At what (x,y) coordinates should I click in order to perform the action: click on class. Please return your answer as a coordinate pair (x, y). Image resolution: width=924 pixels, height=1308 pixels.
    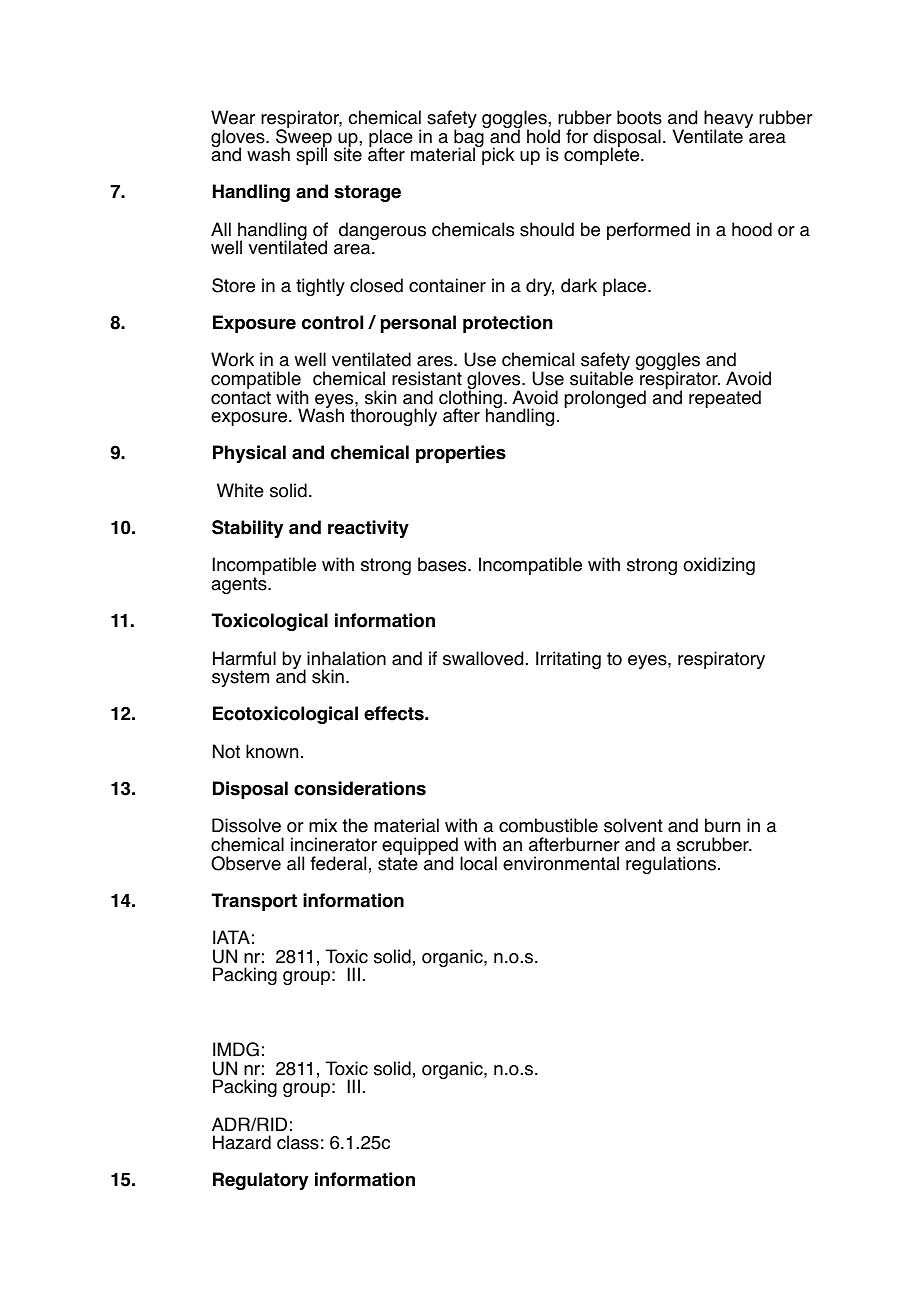
    Looking at the image, I should click on (298, 1142).
